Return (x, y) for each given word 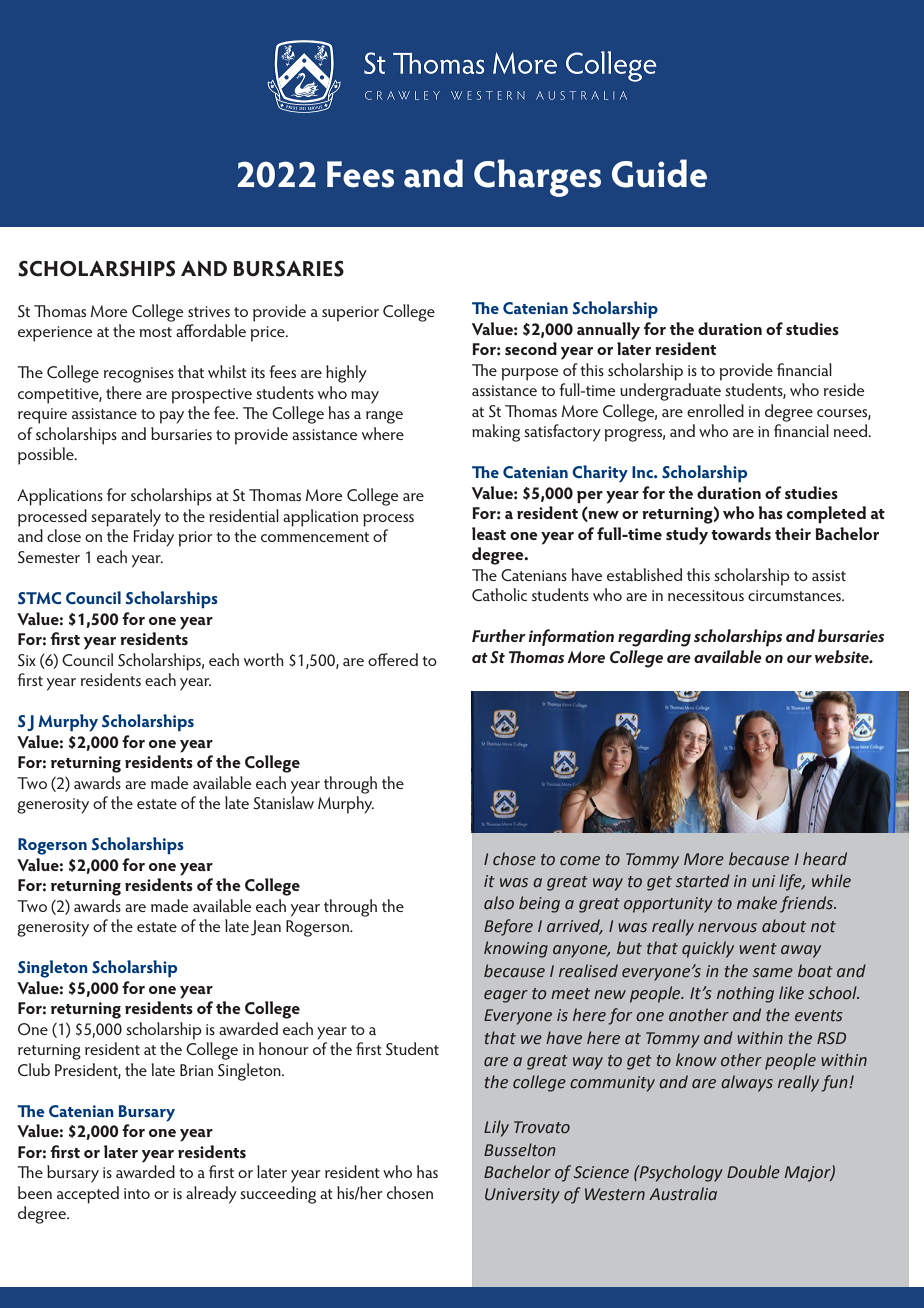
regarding (654, 638)
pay (171, 417)
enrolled (715, 410)
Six (27, 660)
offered (393, 659)
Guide (659, 173)
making (496, 433)
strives (209, 311)
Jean (266, 928)
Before (508, 927)
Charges (537, 178)
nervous (727, 928)
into (137, 1193)
